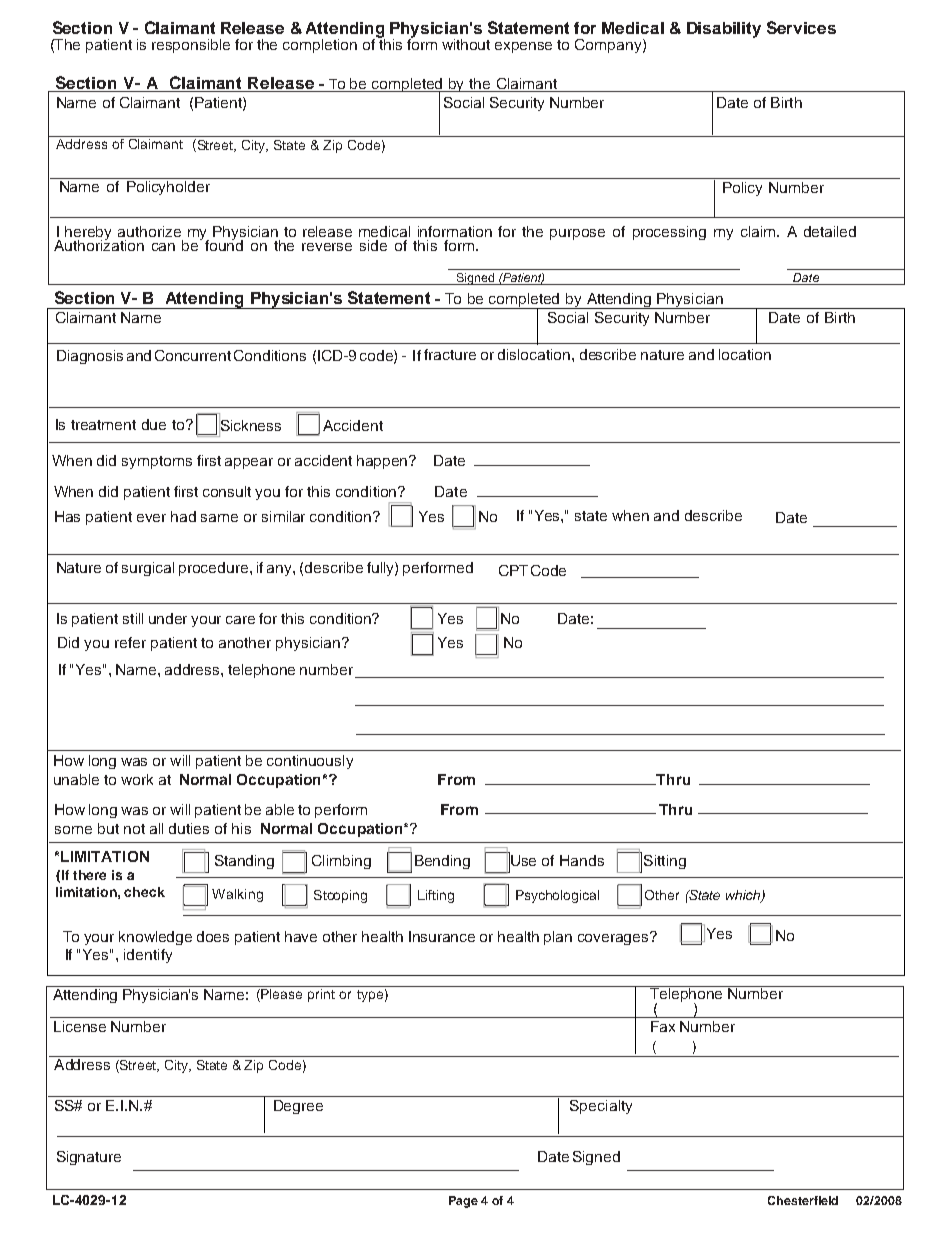  Describe the element at coordinates (298, 1107) in the screenshot. I see `Degree` at that location.
